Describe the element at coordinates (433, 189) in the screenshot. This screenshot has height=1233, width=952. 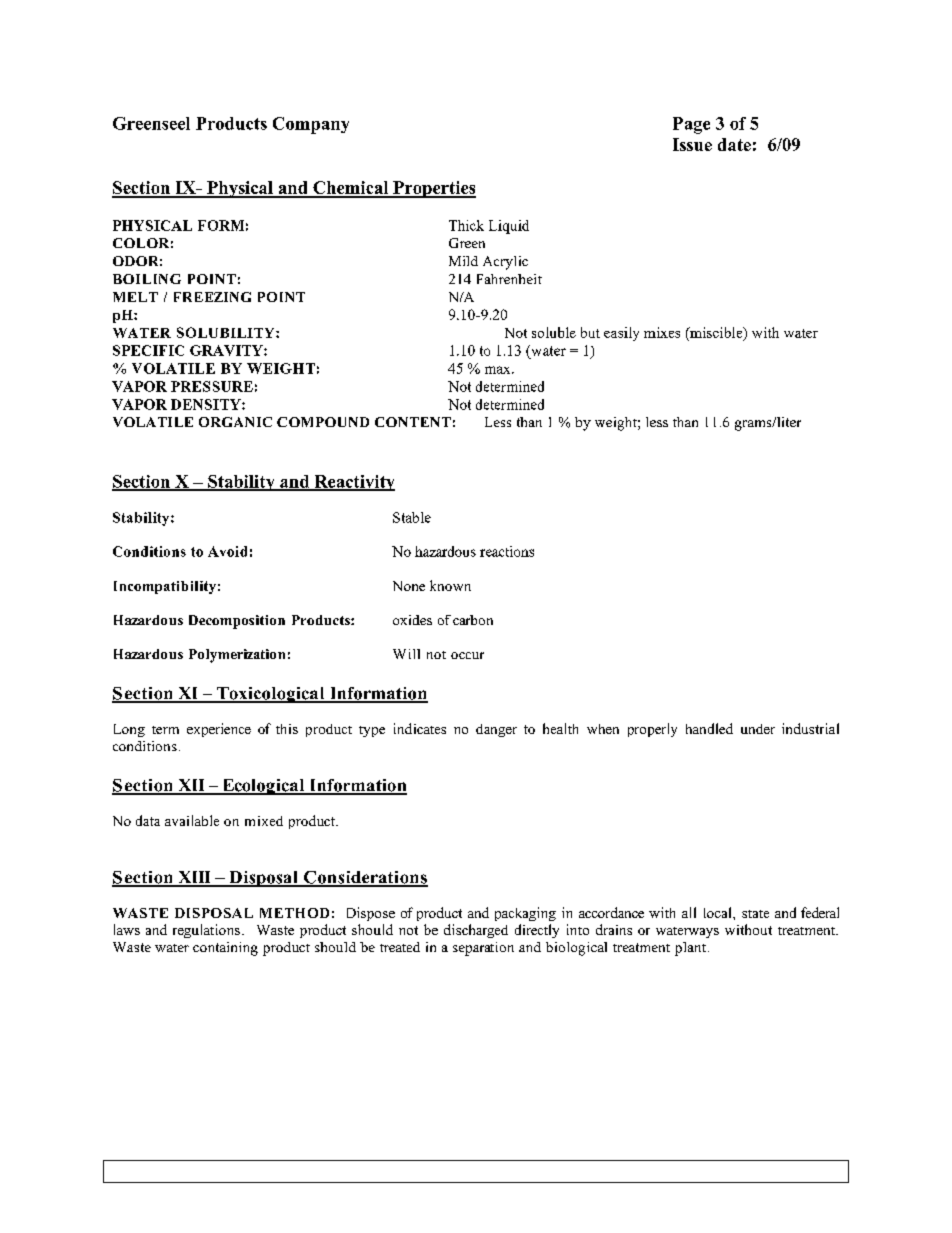
I see `Properties` at that location.
